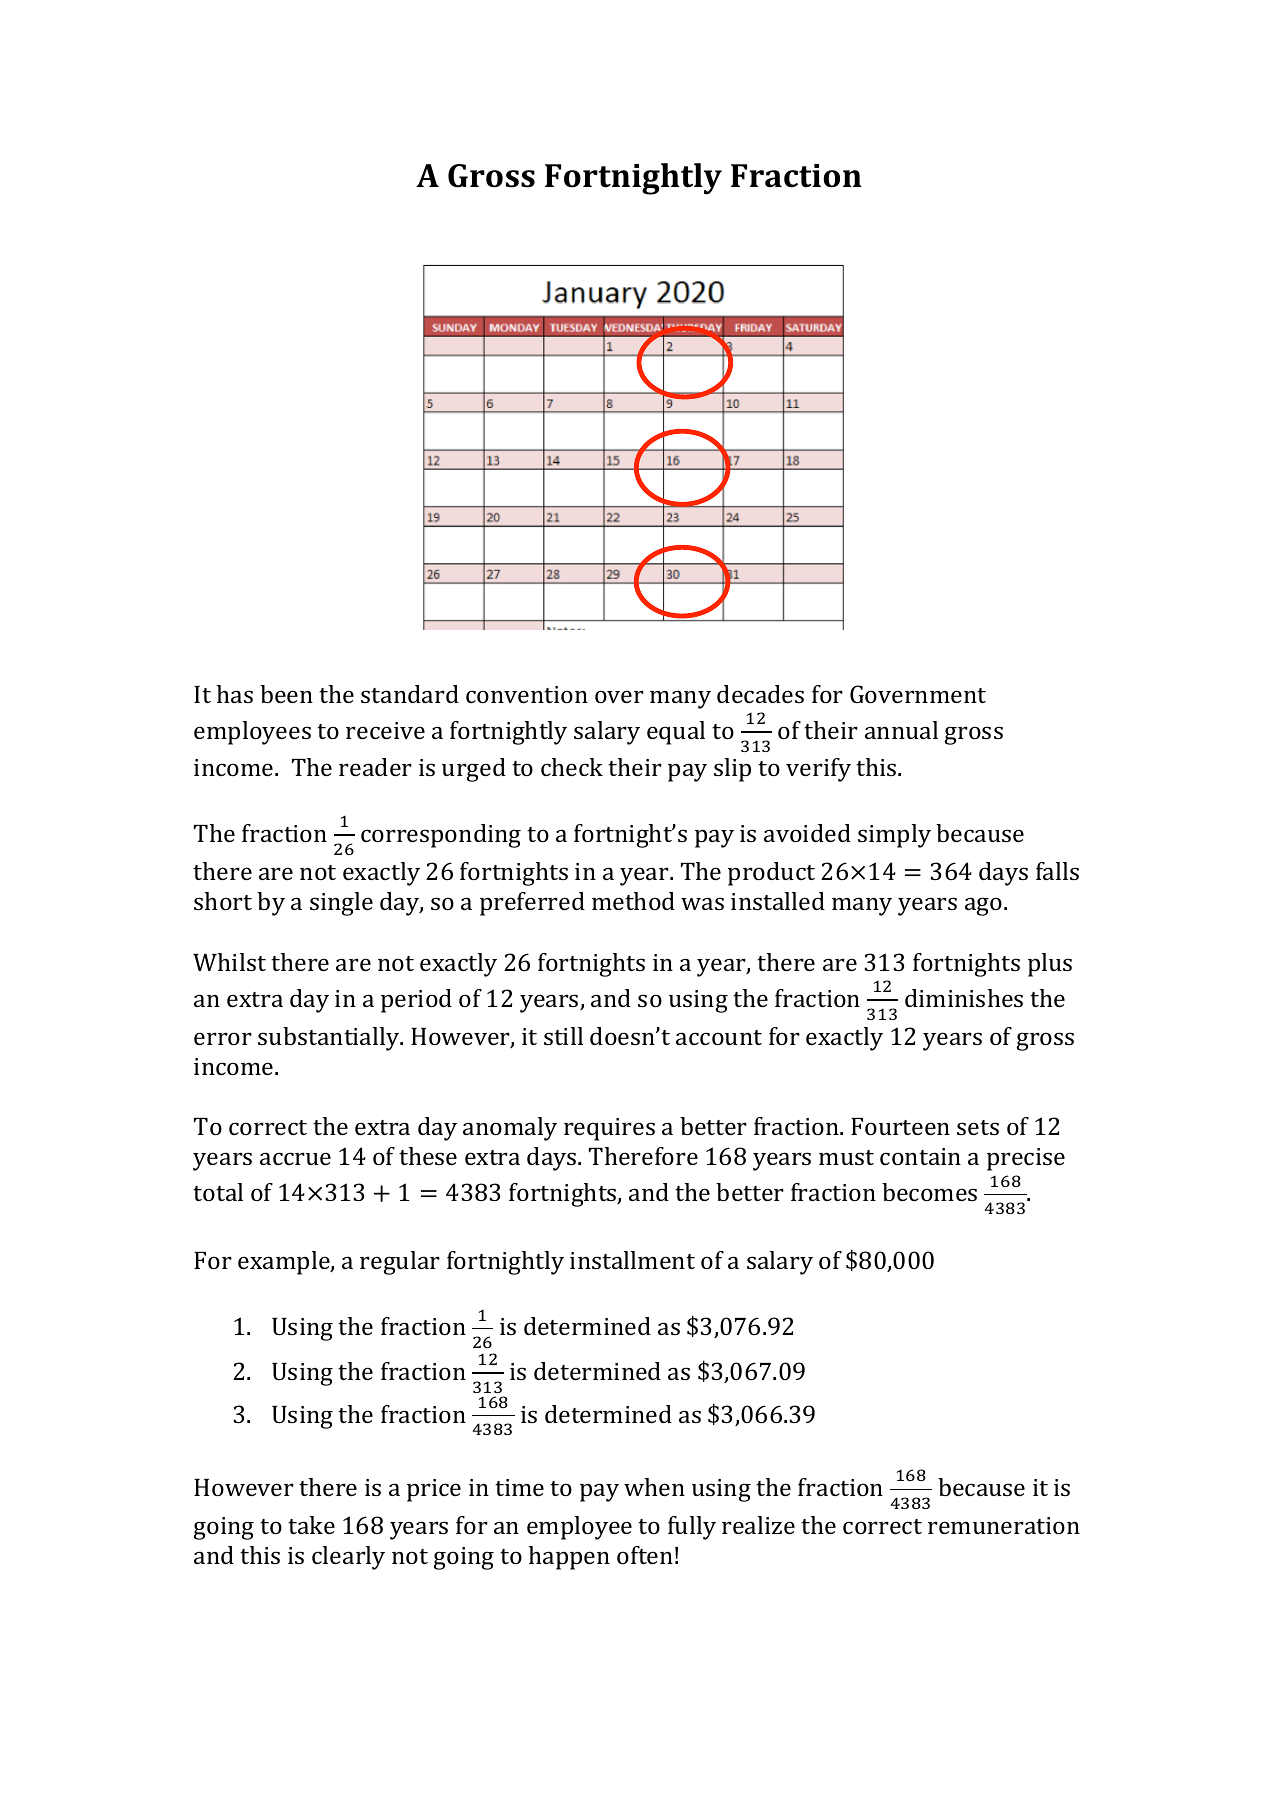  I want to click on single, so click(341, 904).
